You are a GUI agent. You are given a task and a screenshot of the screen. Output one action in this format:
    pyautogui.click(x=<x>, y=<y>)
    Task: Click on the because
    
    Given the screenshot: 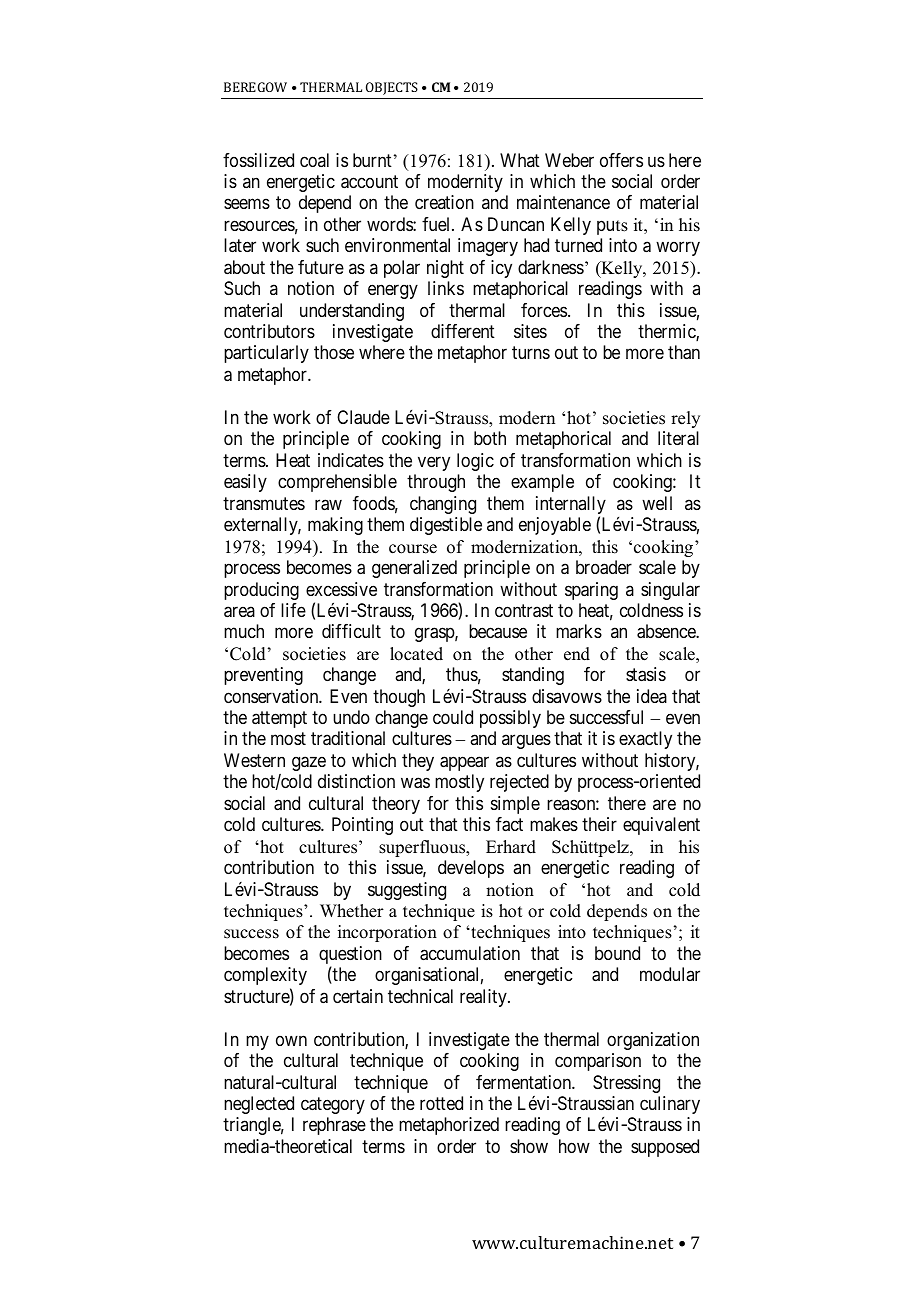 What is the action you would take?
    pyautogui.click(x=498, y=631)
